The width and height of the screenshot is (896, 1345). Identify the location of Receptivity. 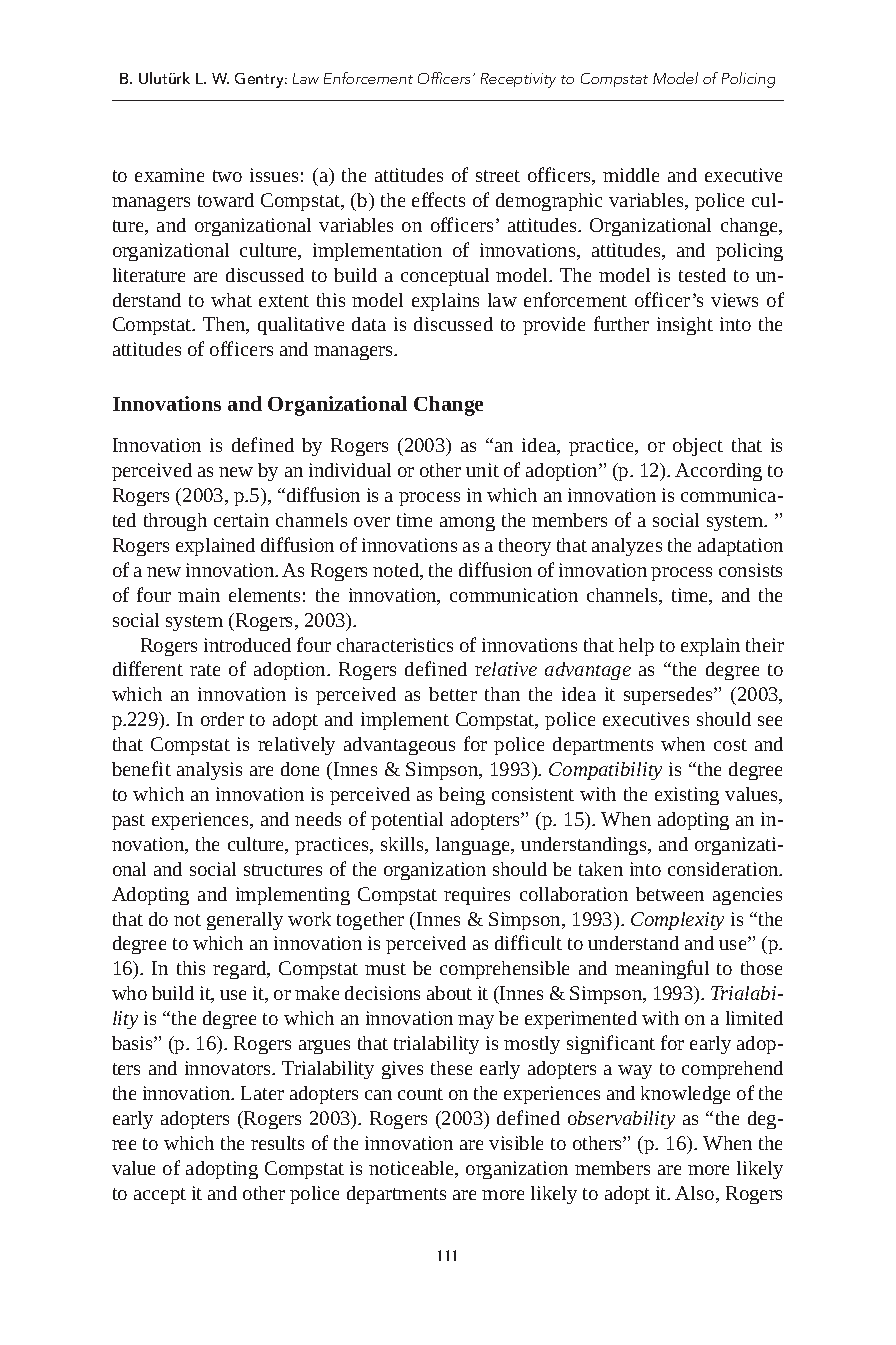
(518, 80).
